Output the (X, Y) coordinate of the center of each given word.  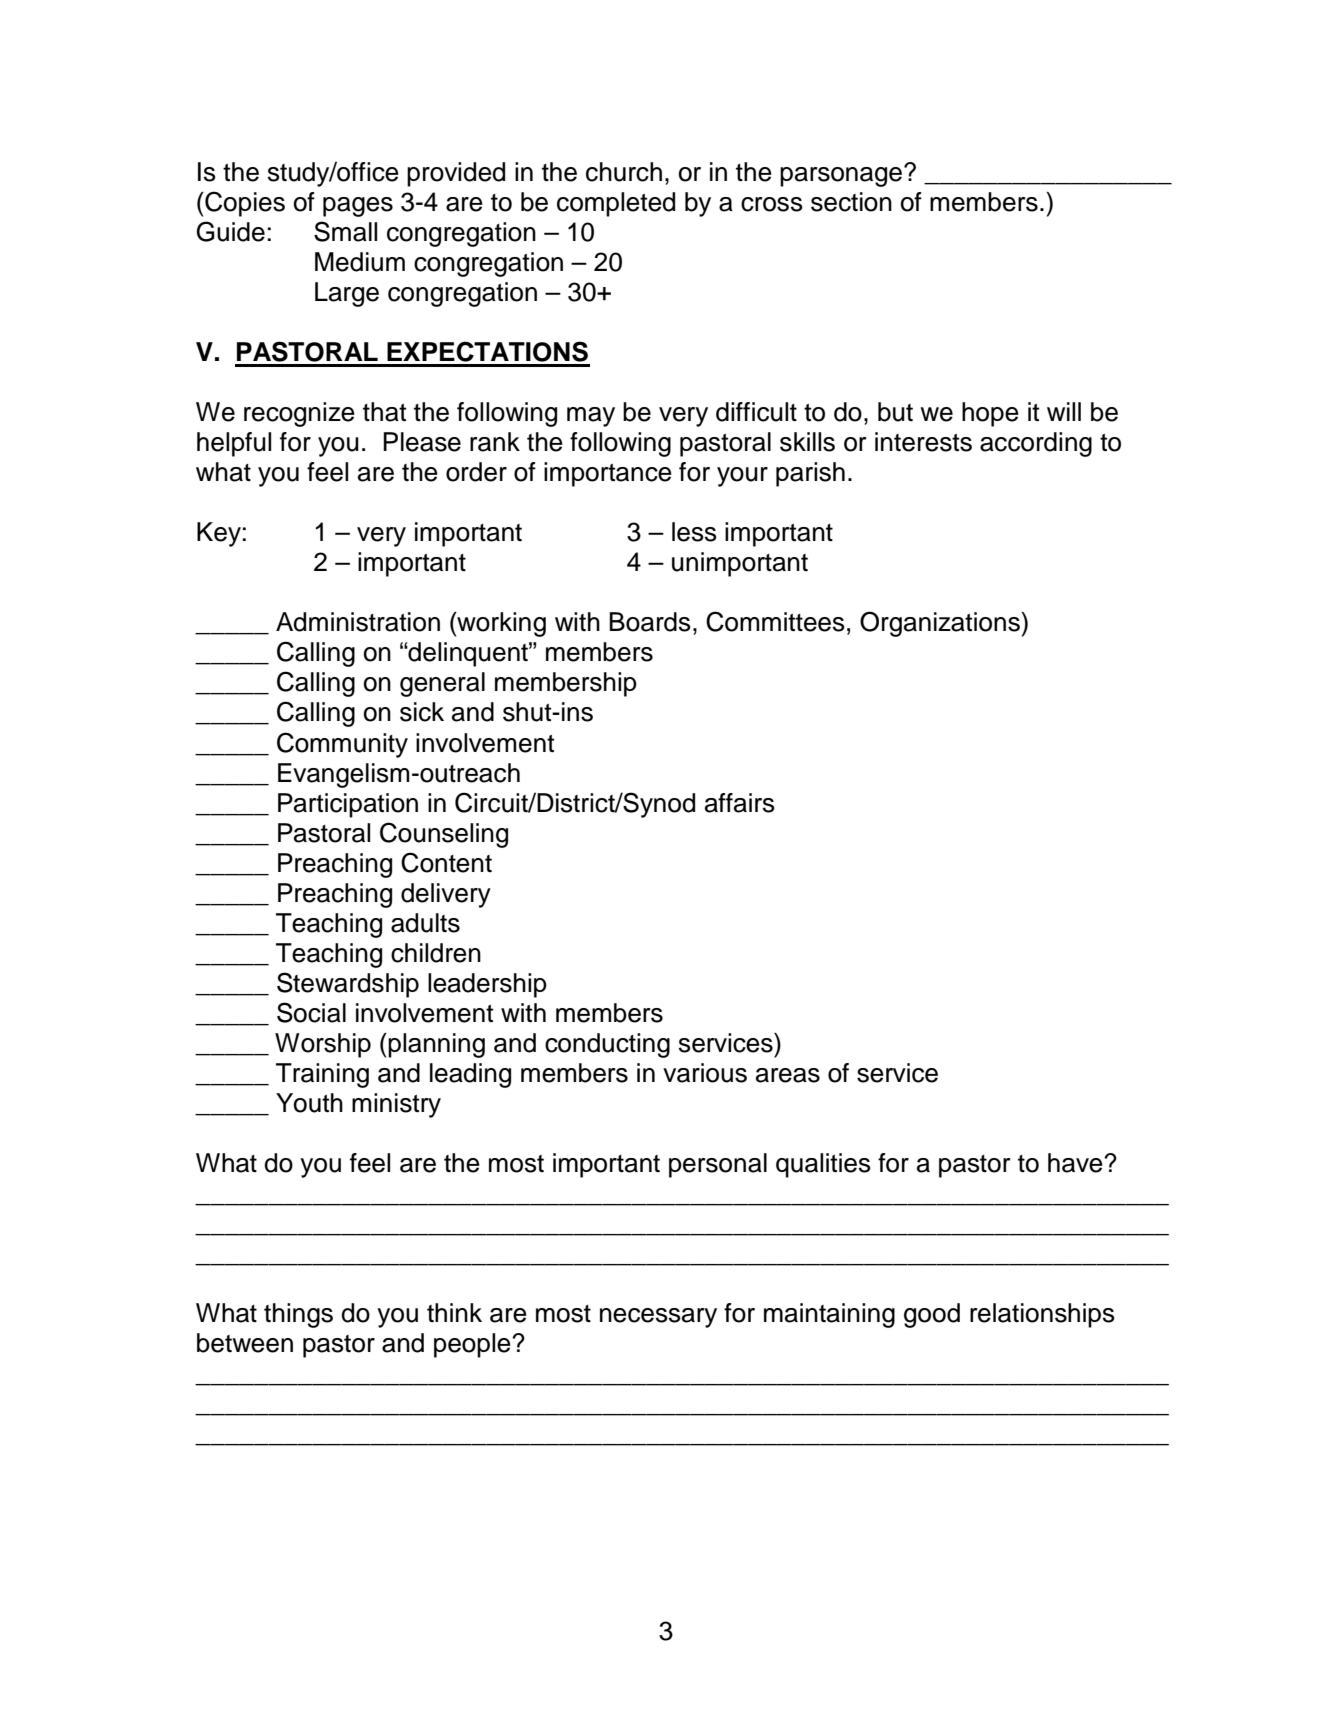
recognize (299, 414)
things (298, 1315)
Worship (323, 1045)
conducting (607, 1045)
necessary (658, 1318)
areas (788, 1075)
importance (608, 474)
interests (923, 442)
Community (342, 745)
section (851, 202)
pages (358, 207)
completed (616, 204)
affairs (740, 803)
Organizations (941, 624)
